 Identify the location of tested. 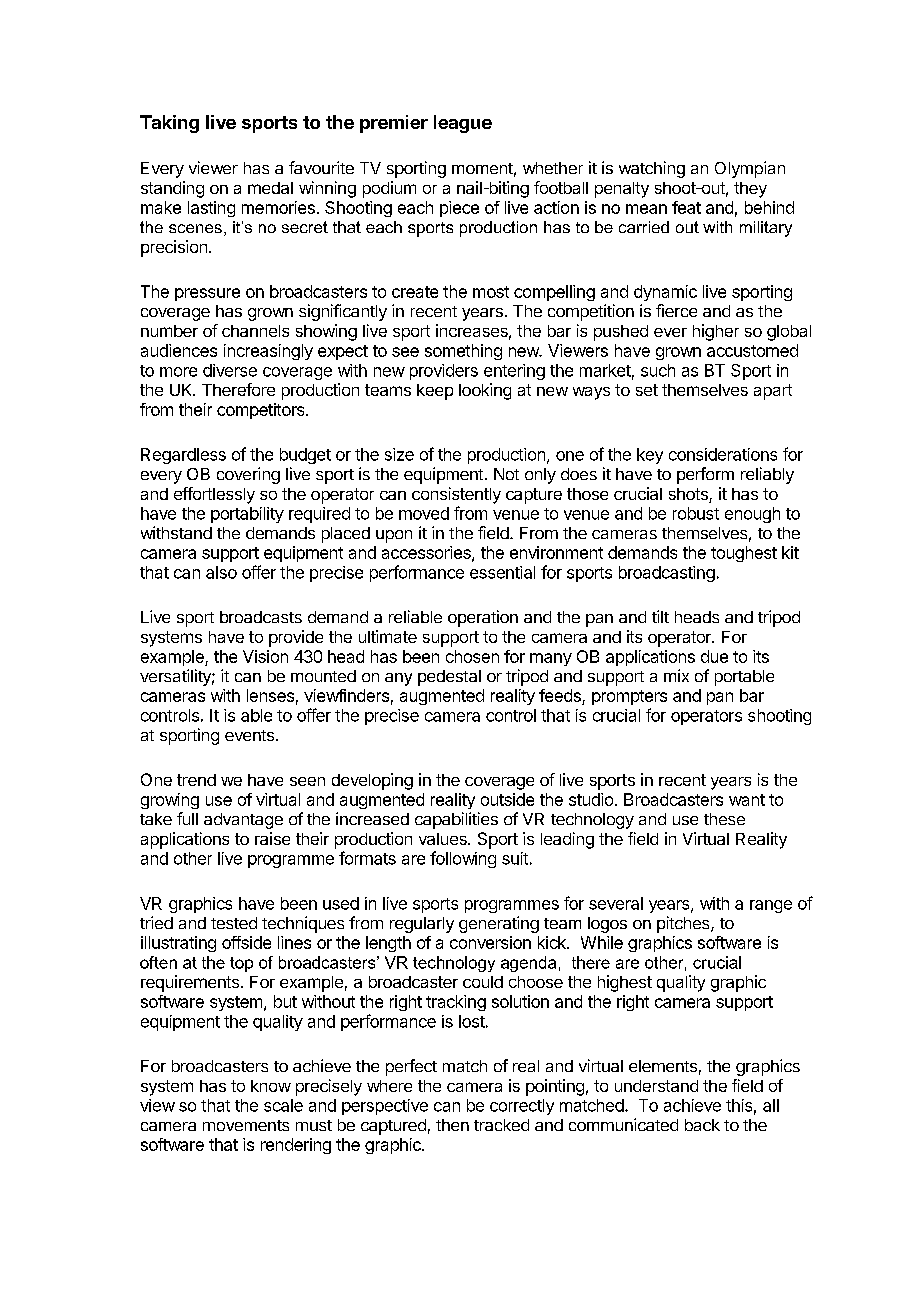
(234, 923).
